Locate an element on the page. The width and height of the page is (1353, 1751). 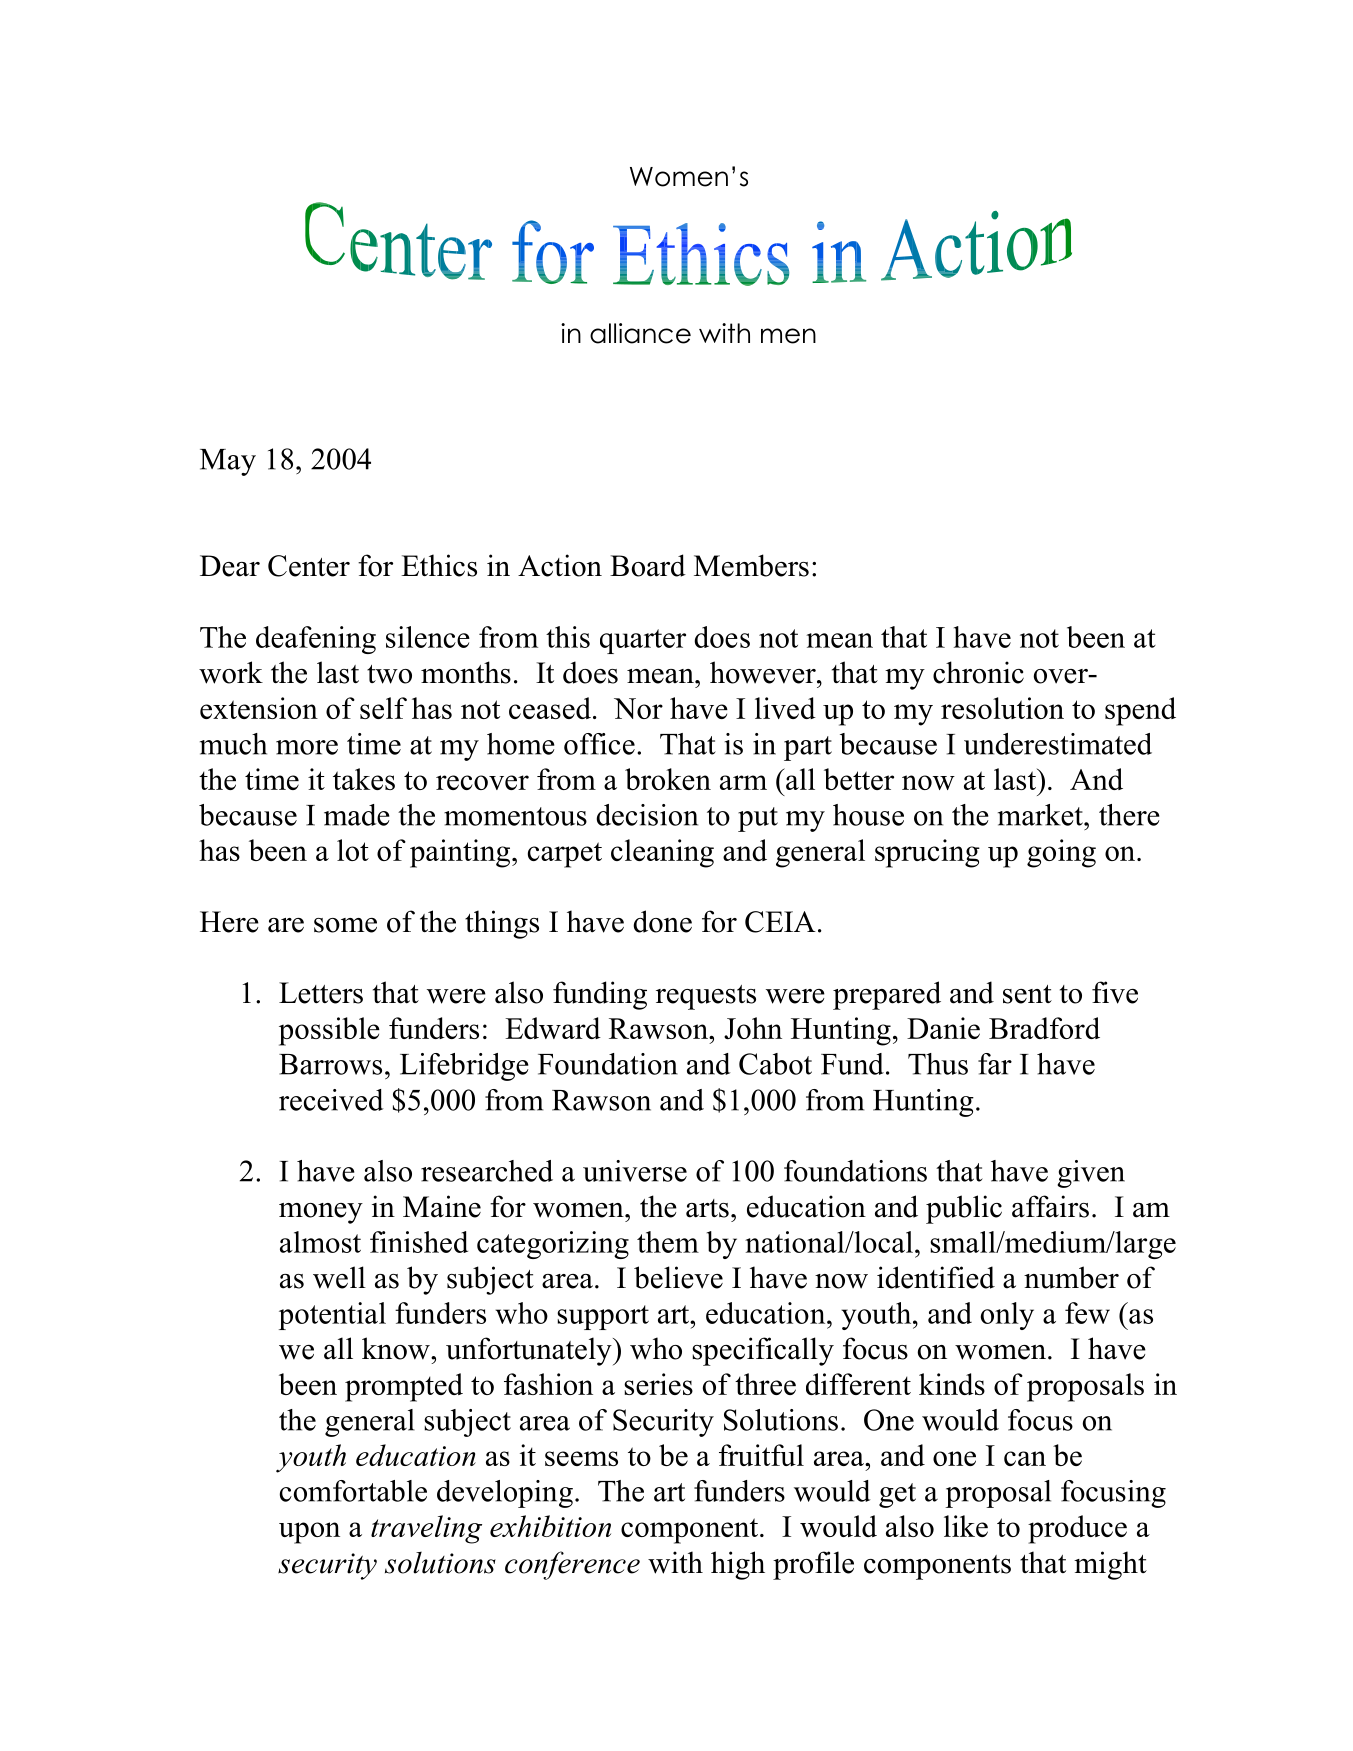
deafening is located at coordinates (316, 640).
